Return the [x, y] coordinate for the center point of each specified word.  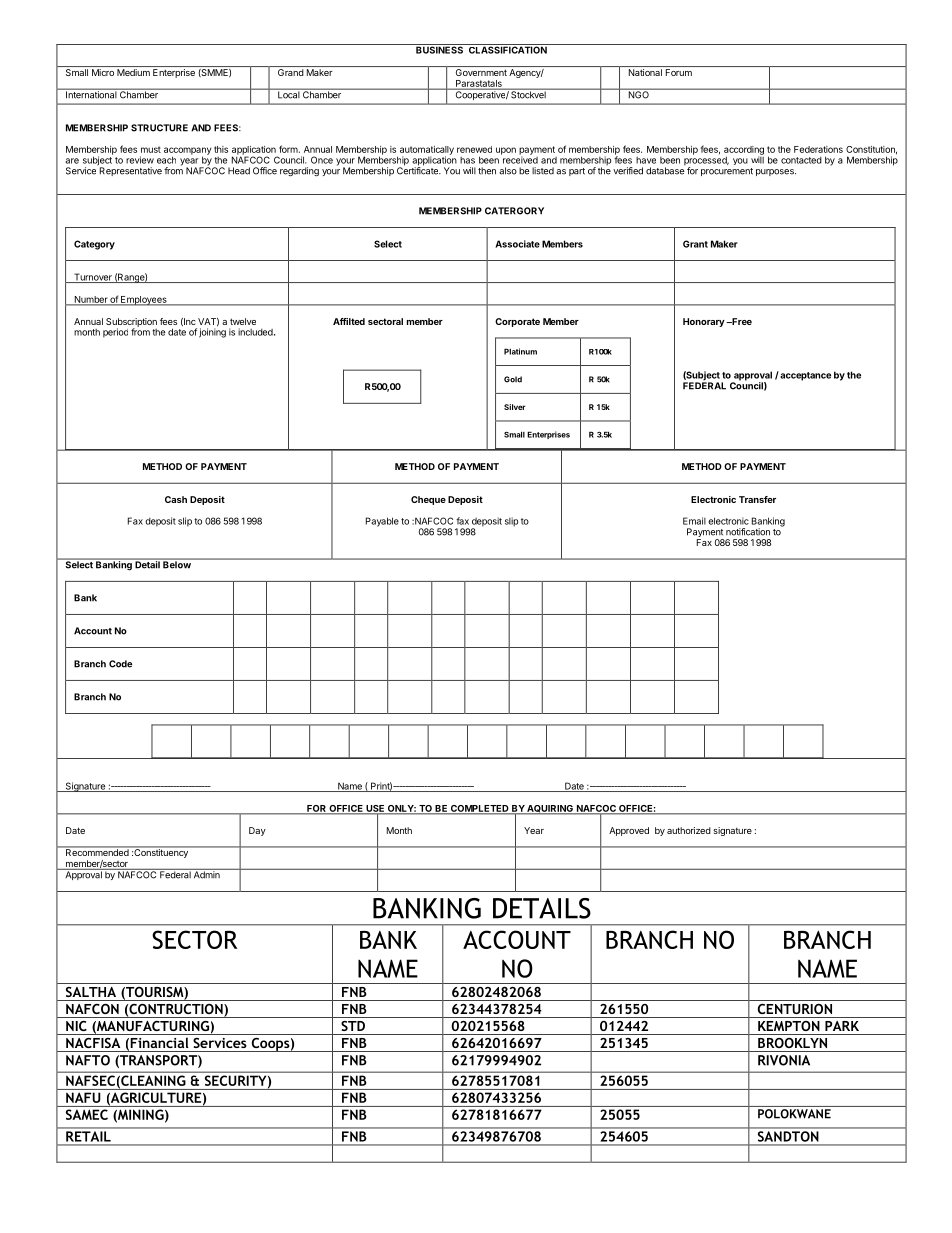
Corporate [517, 322]
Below [177, 564]
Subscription [131, 323]
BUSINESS [440, 49]
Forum [679, 72]
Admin [207, 874]
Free [741, 321]
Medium [133, 72]
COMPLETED [480, 809]
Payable [382, 522]
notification [748, 532]
